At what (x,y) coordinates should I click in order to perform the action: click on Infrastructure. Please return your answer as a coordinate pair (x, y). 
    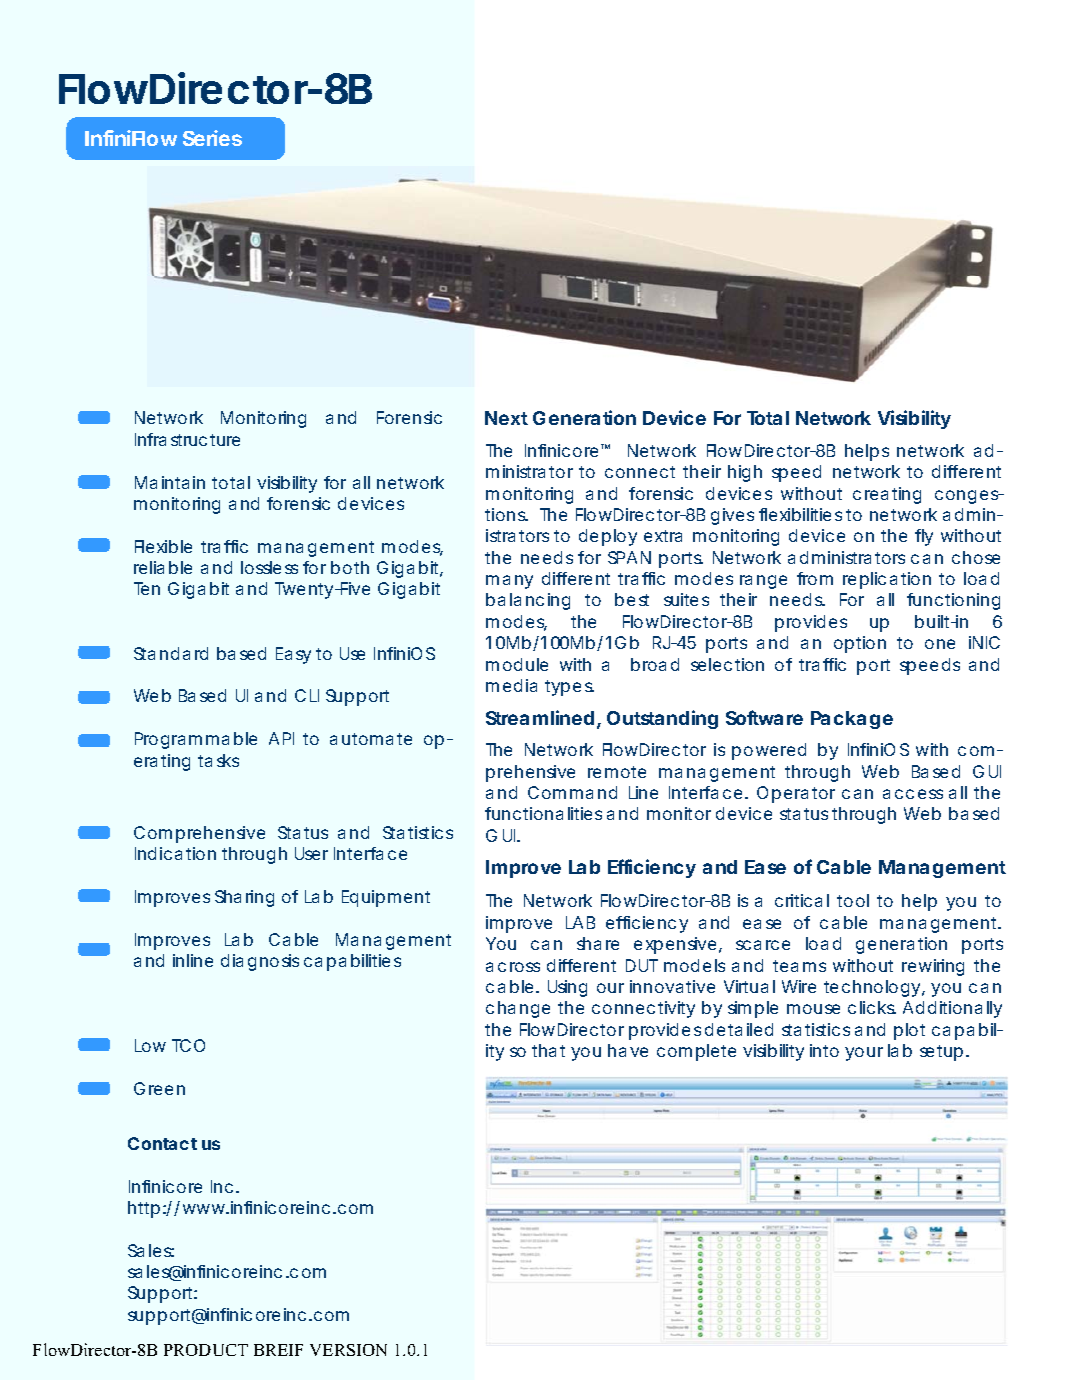
    Looking at the image, I should click on (187, 439).
